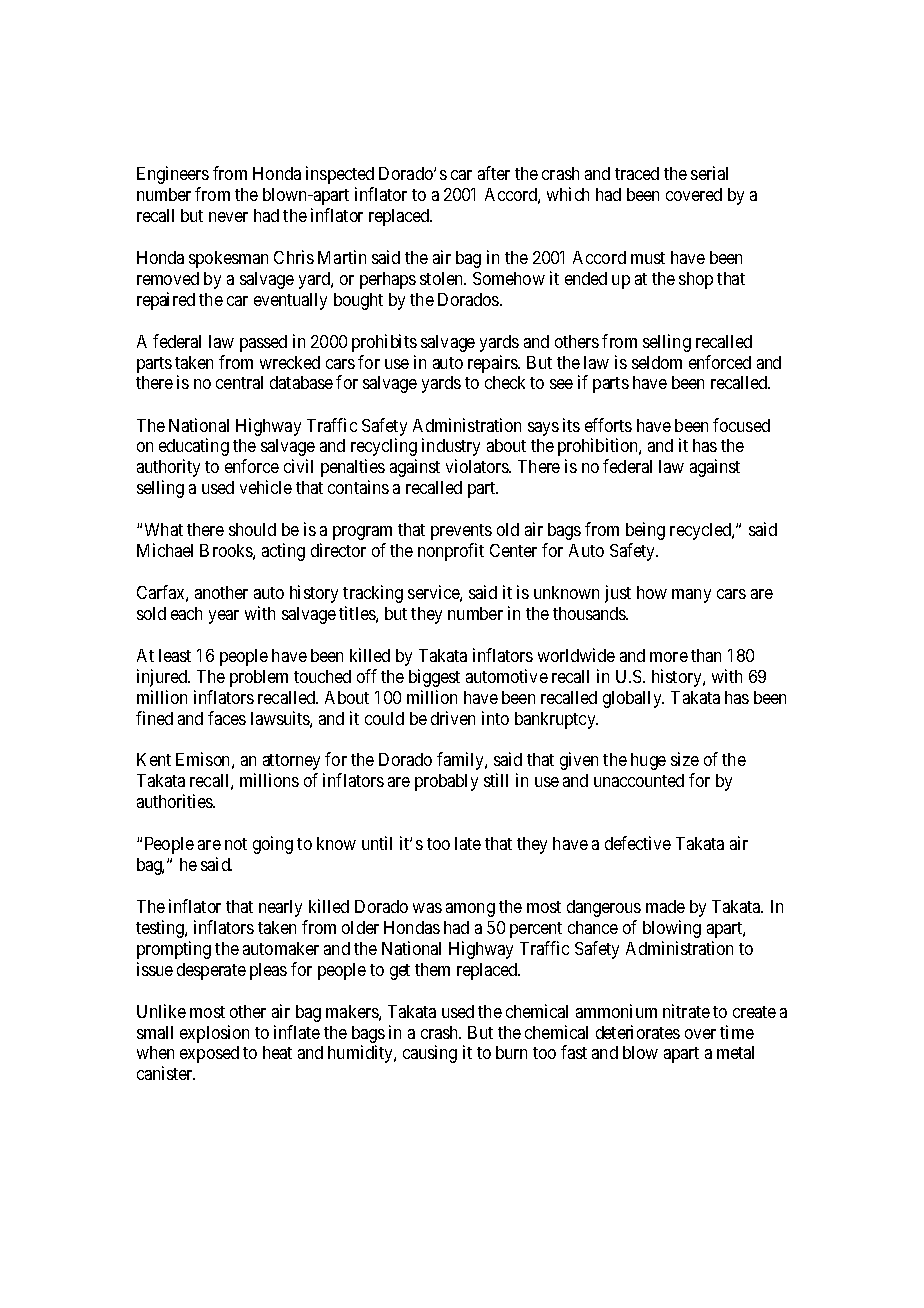 The height and width of the screenshot is (1308, 924). I want to click on defective, so click(638, 843).
